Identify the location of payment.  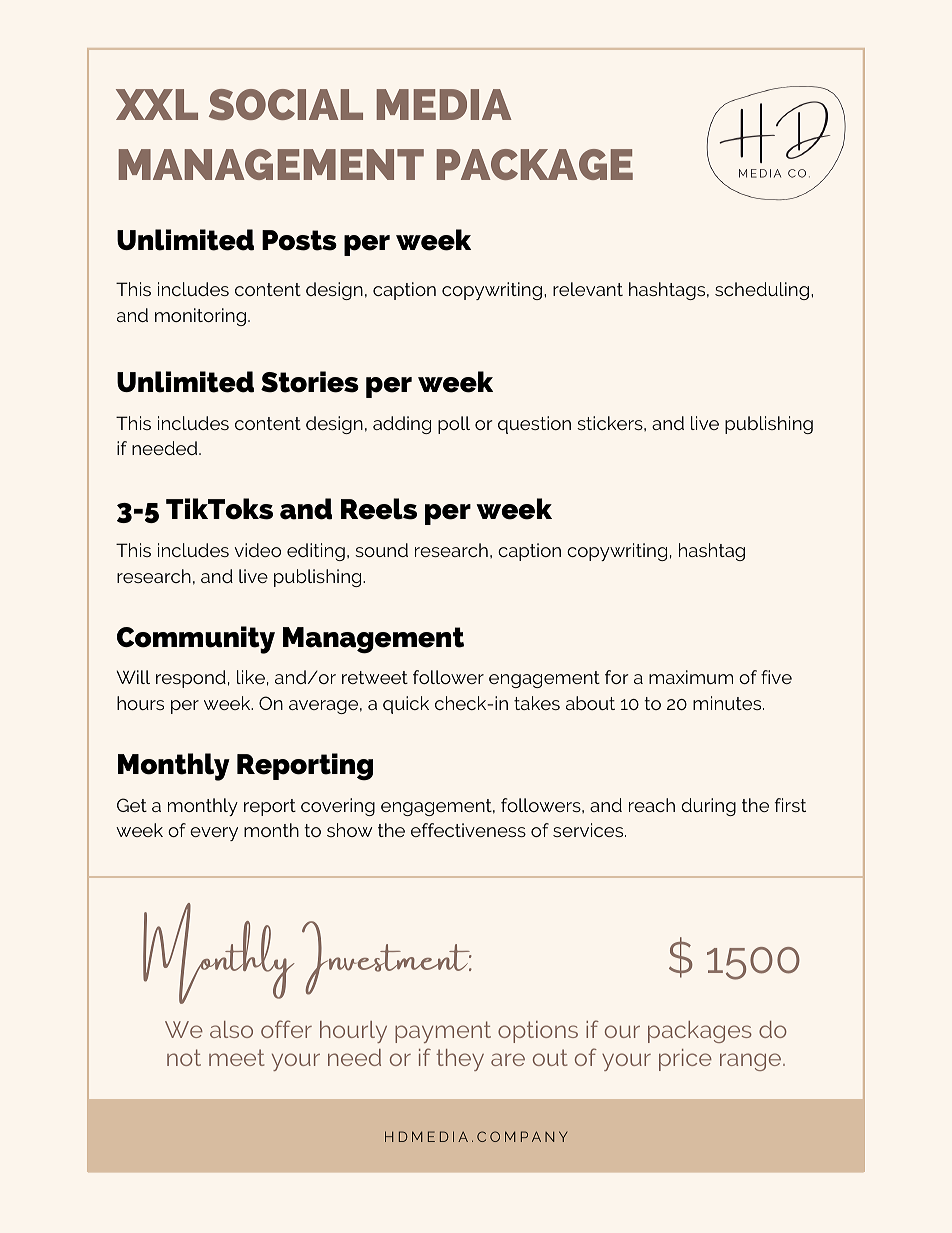
(443, 1032).
